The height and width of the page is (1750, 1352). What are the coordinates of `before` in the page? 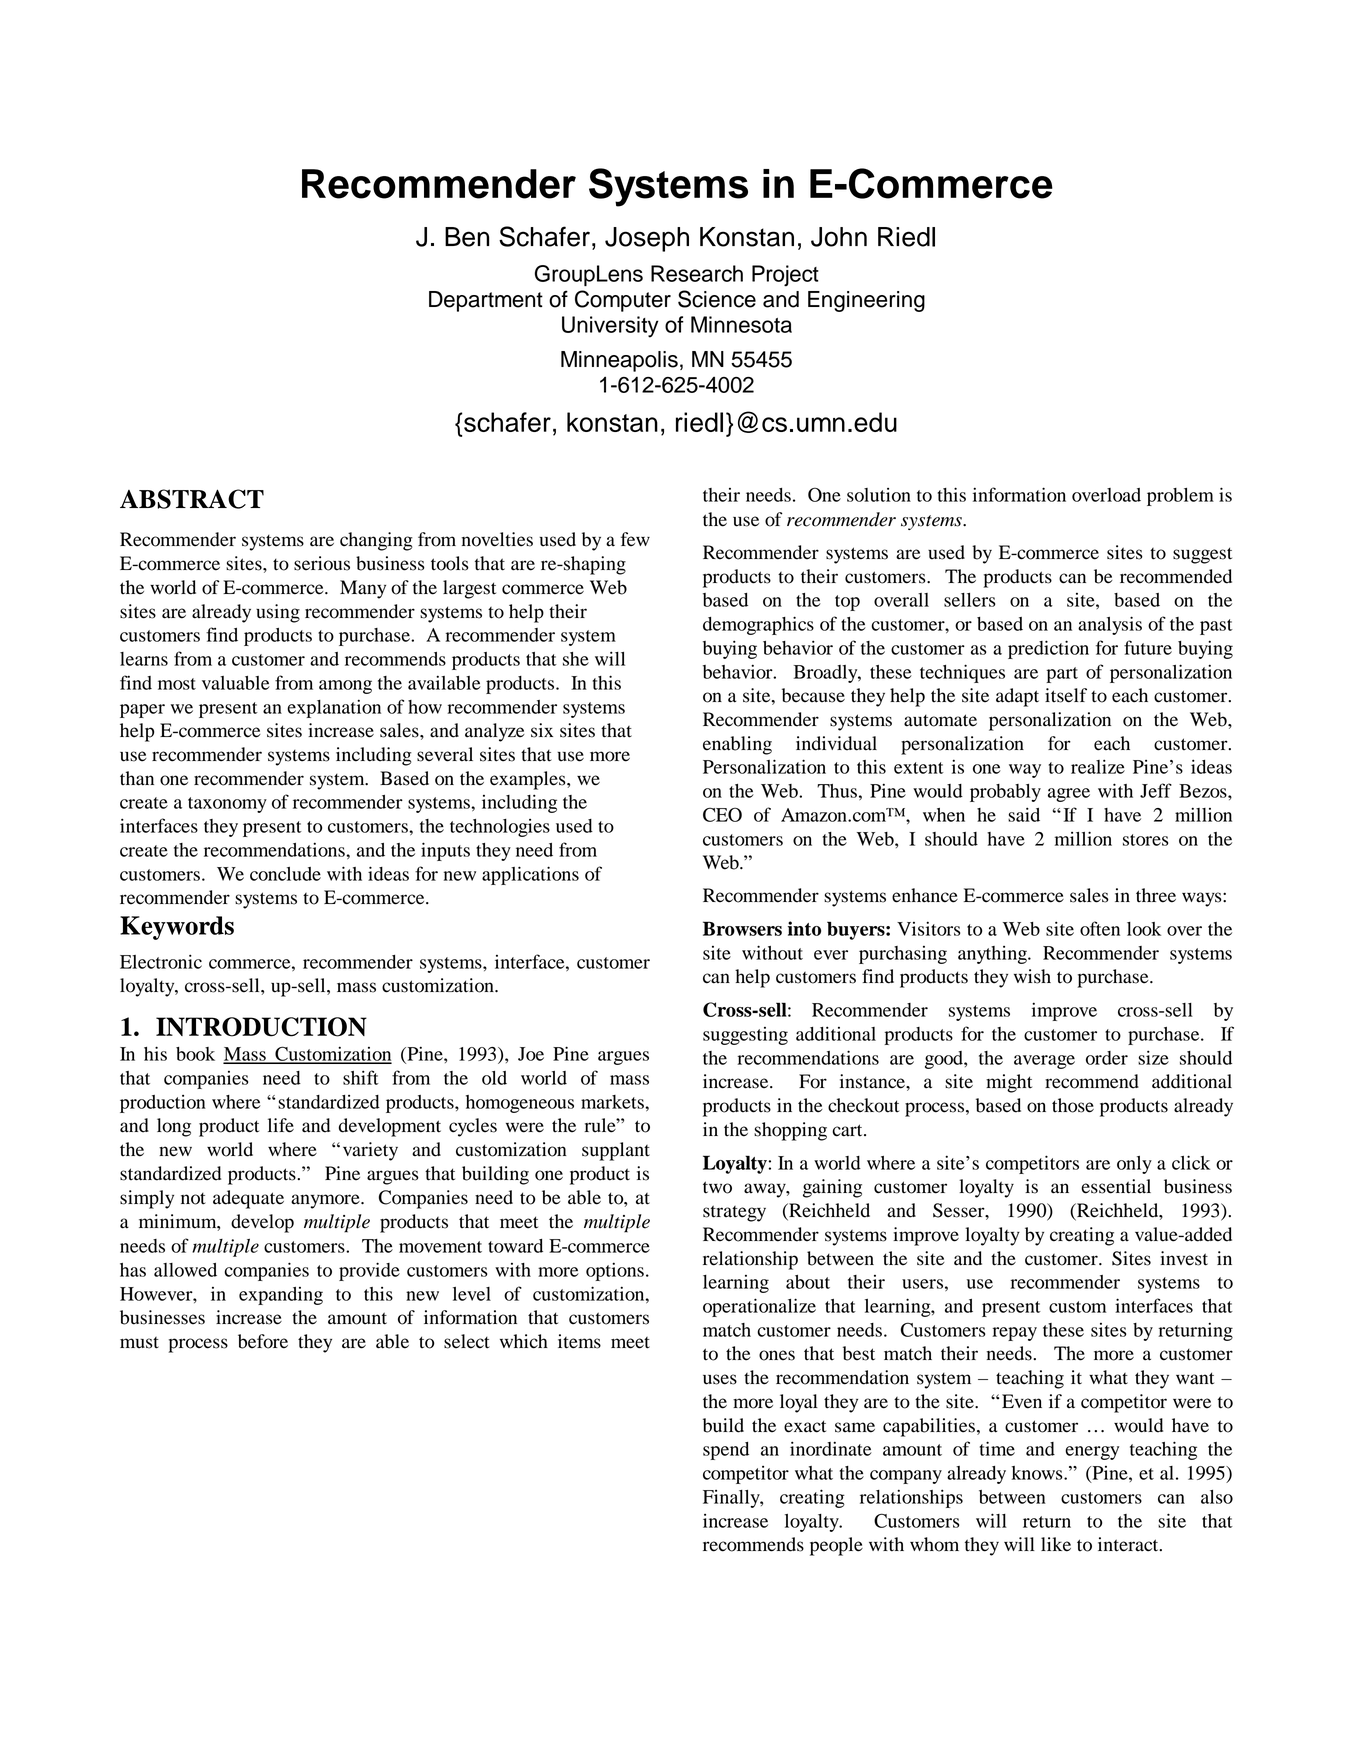 It's located at (263, 1341).
